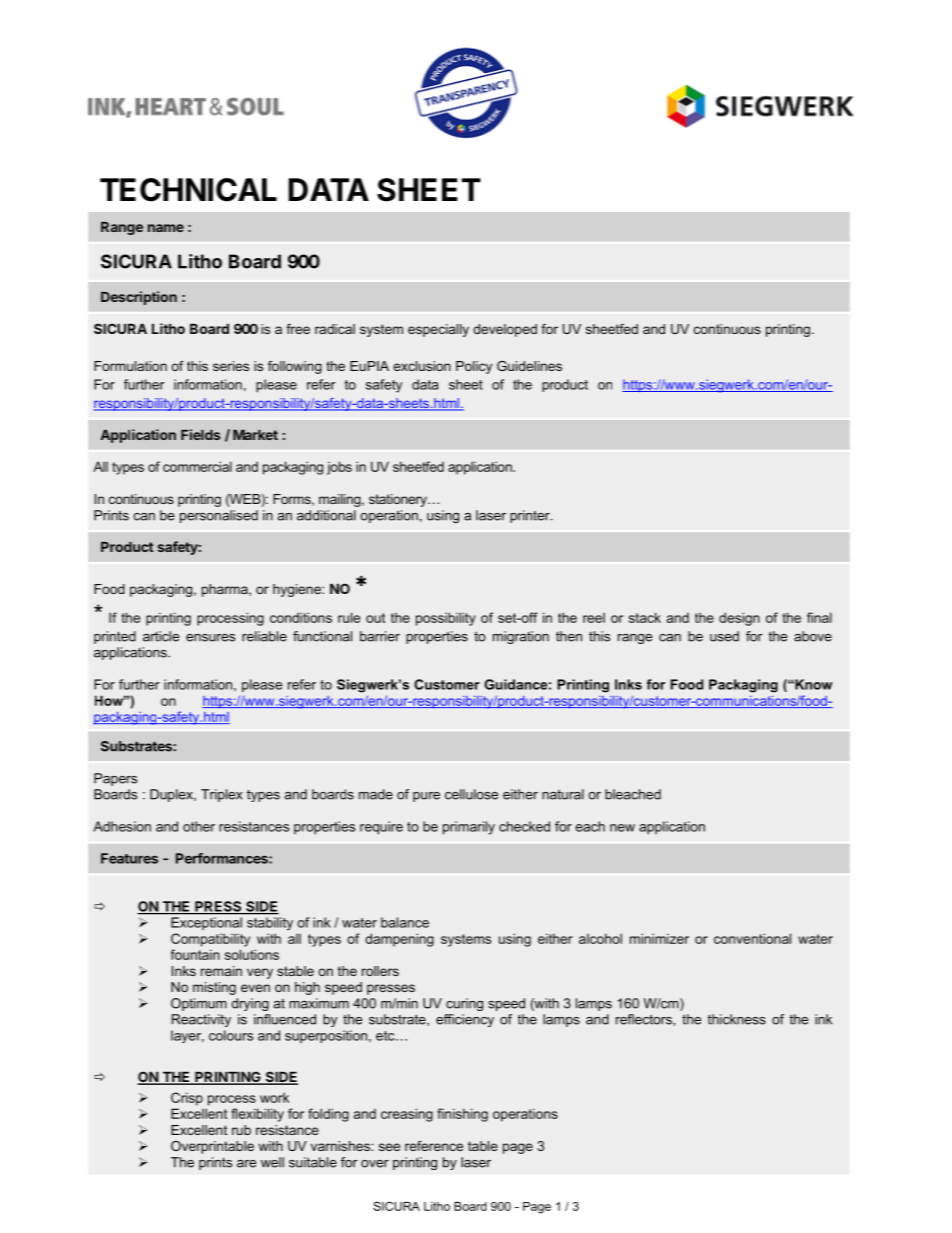  What do you see at coordinates (166, 228) in the screenshot?
I see `name` at bounding box center [166, 228].
